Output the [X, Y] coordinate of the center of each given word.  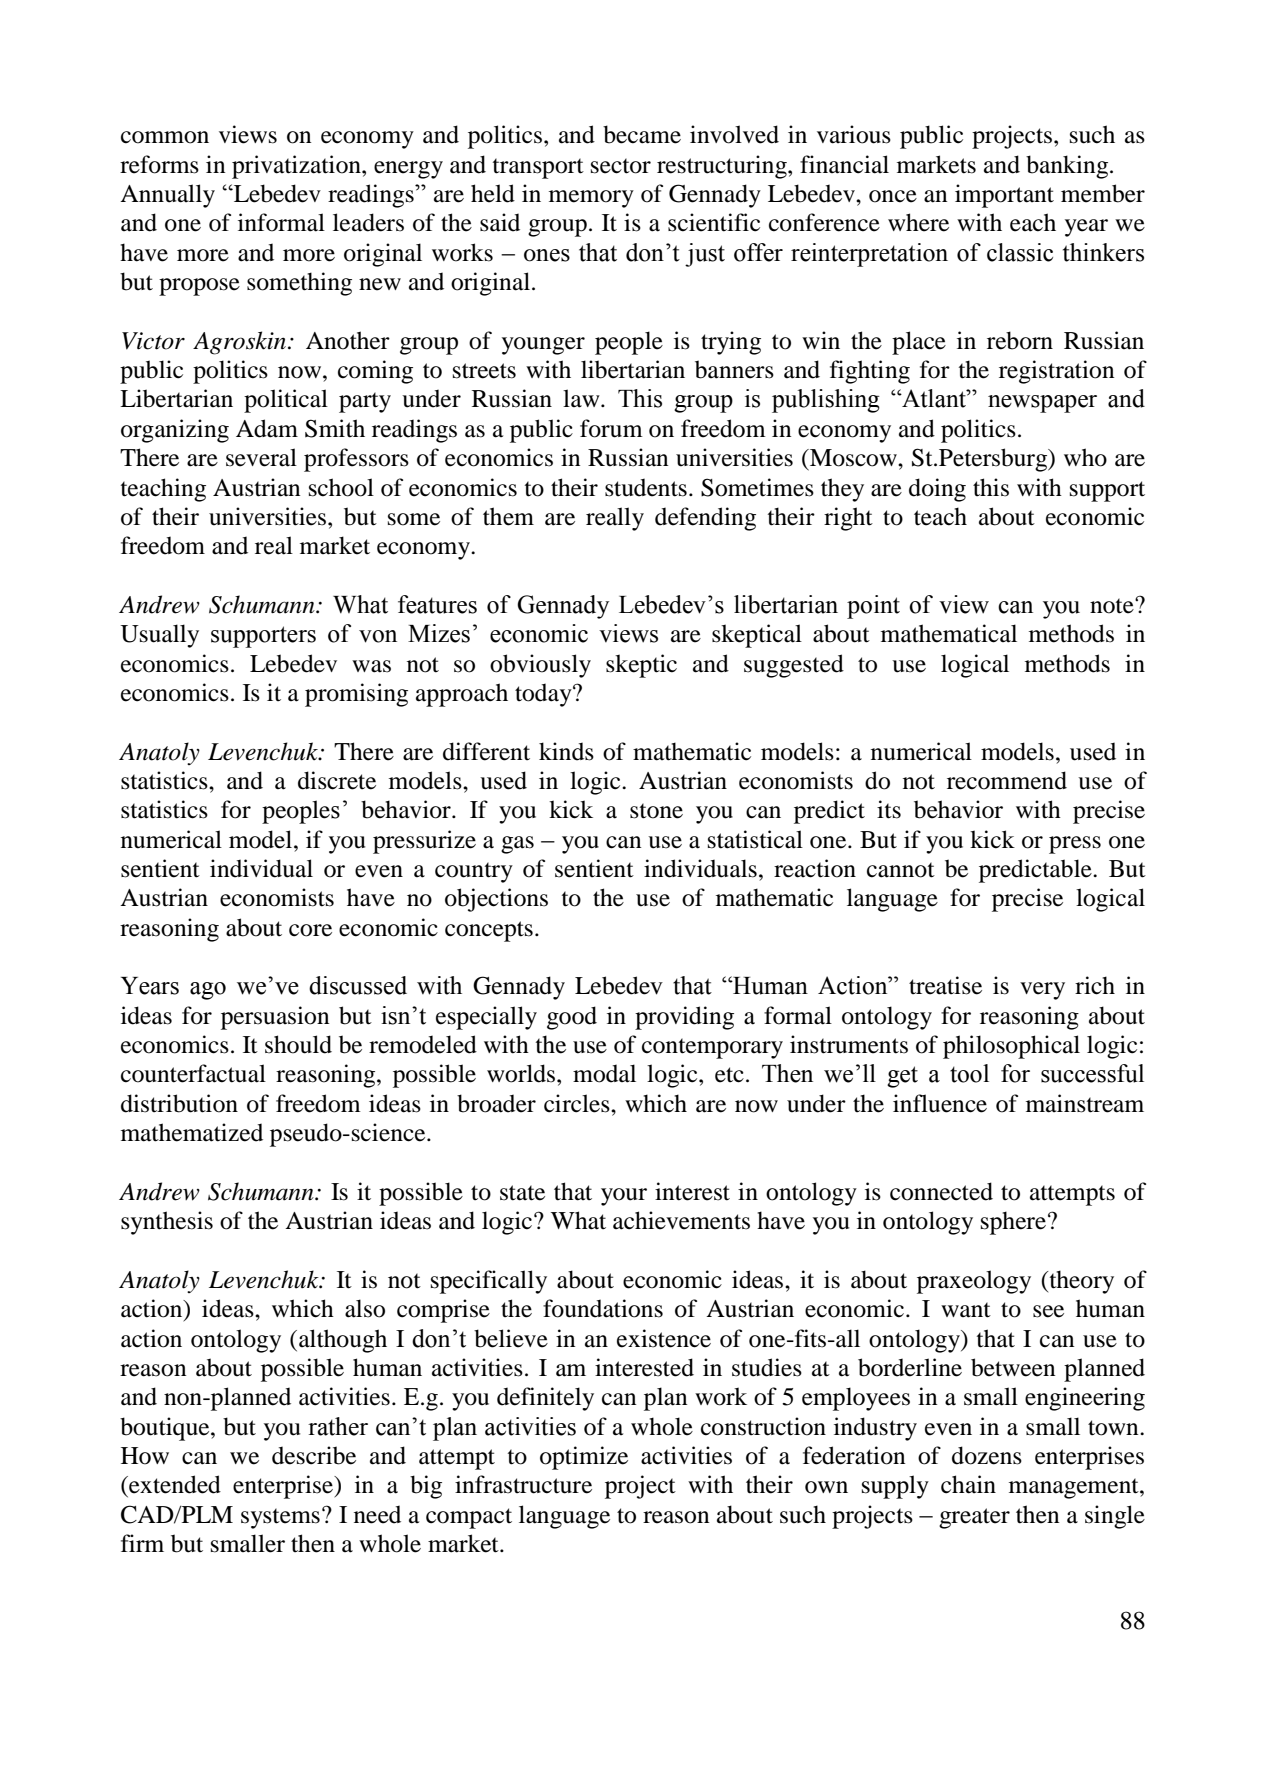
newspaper [1042, 404]
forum [611, 428]
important [1004, 196]
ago [208, 991]
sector [621, 166]
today [544, 695]
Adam [267, 428]
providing [684, 1018]
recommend [1007, 780]
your [624, 1197]
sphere [1015, 1223]
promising [356, 695]
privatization [297, 167]
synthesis [167, 1223]
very [1042, 991]
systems [280, 1518]
